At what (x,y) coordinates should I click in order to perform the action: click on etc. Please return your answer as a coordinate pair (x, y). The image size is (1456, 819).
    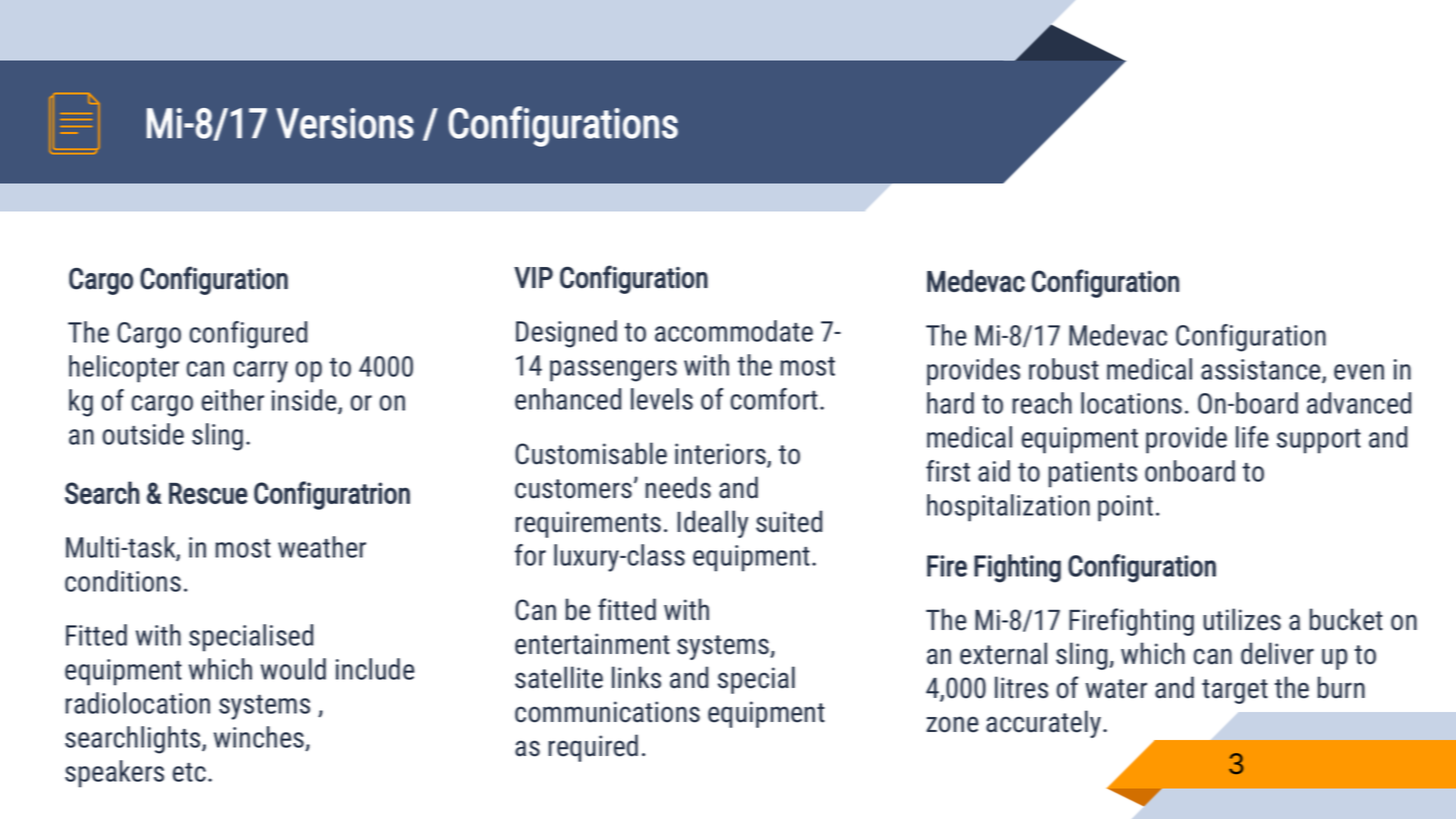
    Looking at the image, I should click on (189, 772).
